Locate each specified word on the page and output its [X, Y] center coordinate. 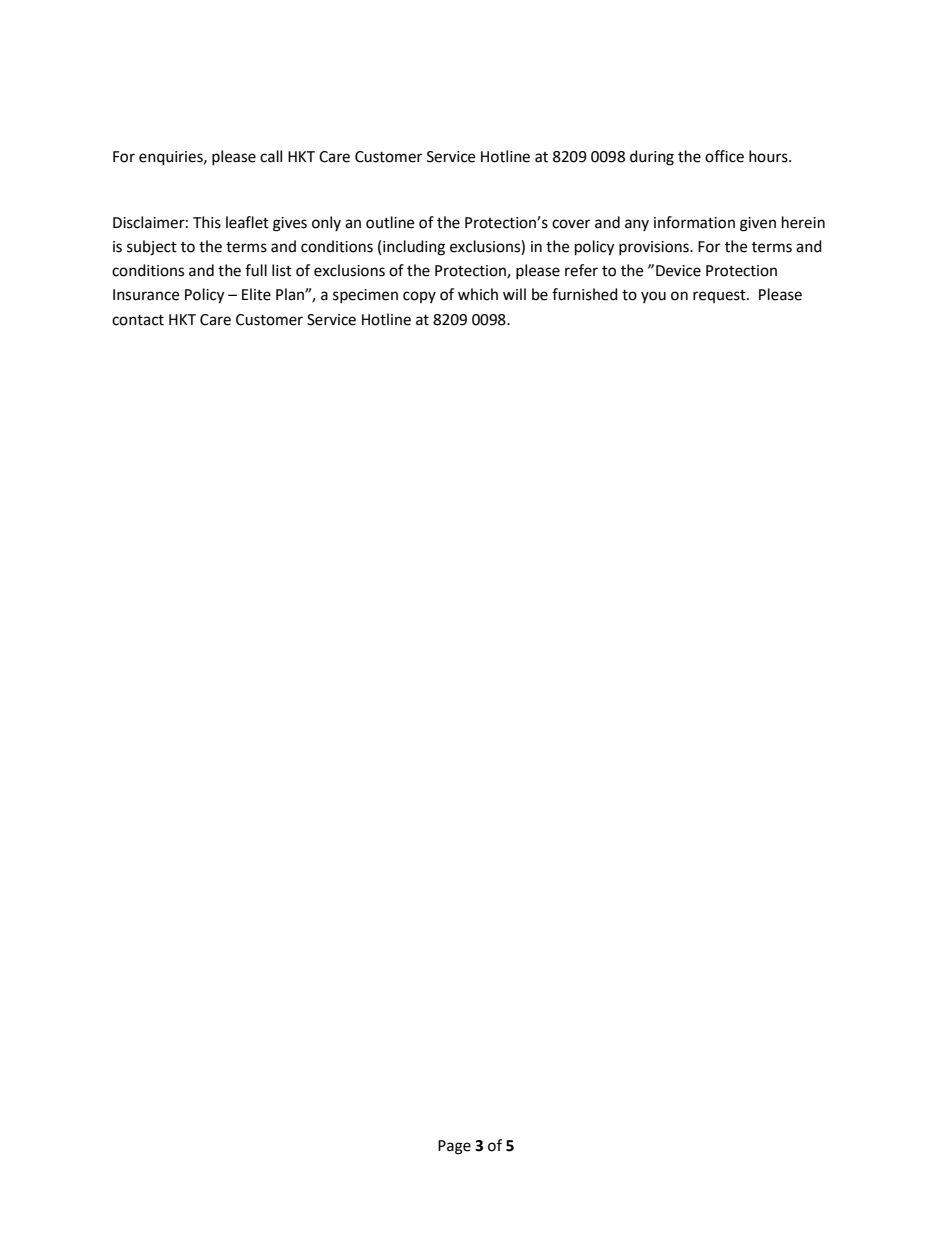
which [478, 294]
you [653, 297]
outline [390, 222]
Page [454, 1147]
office [724, 156]
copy [419, 297]
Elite [256, 294]
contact [138, 320]
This [207, 222]
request [720, 296]
